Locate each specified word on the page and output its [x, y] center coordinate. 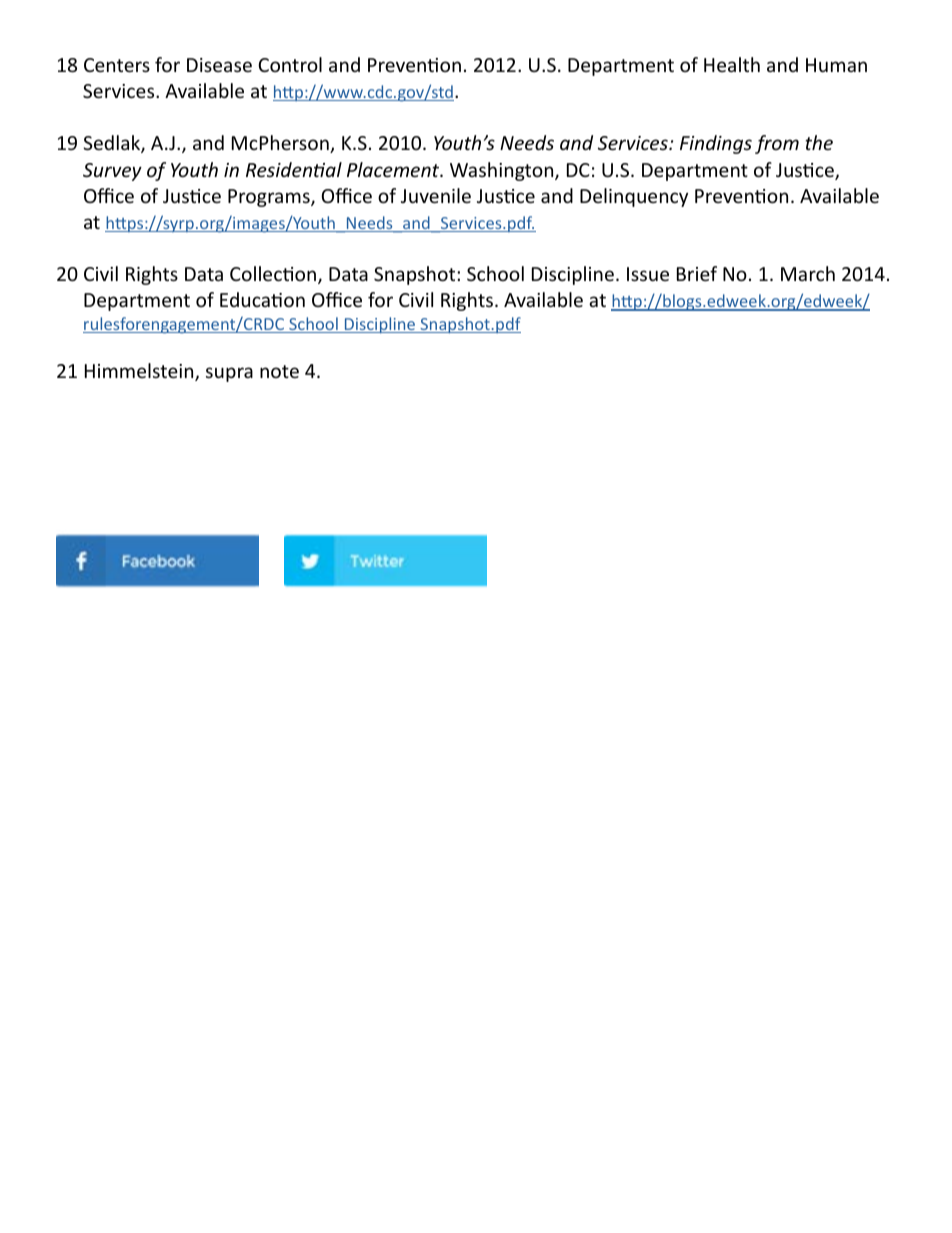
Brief [697, 273]
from [777, 144]
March [808, 273]
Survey [112, 172]
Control [290, 64]
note [279, 371]
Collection [273, 273]
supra [229, 374]
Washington [503, 171]
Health [732, 64]
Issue [648, 274]
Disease [219, 65]
